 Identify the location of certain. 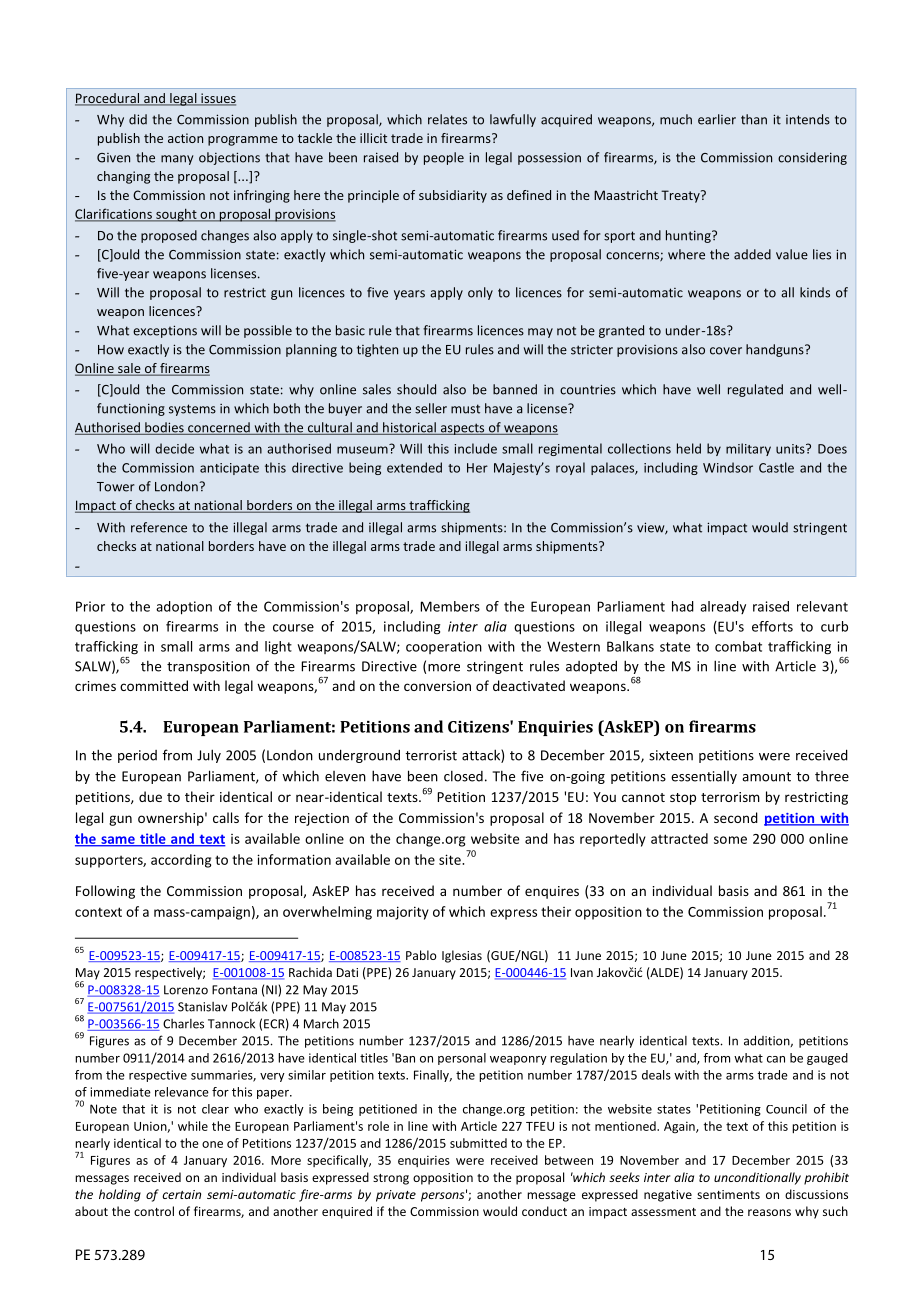
(181, 1194).
